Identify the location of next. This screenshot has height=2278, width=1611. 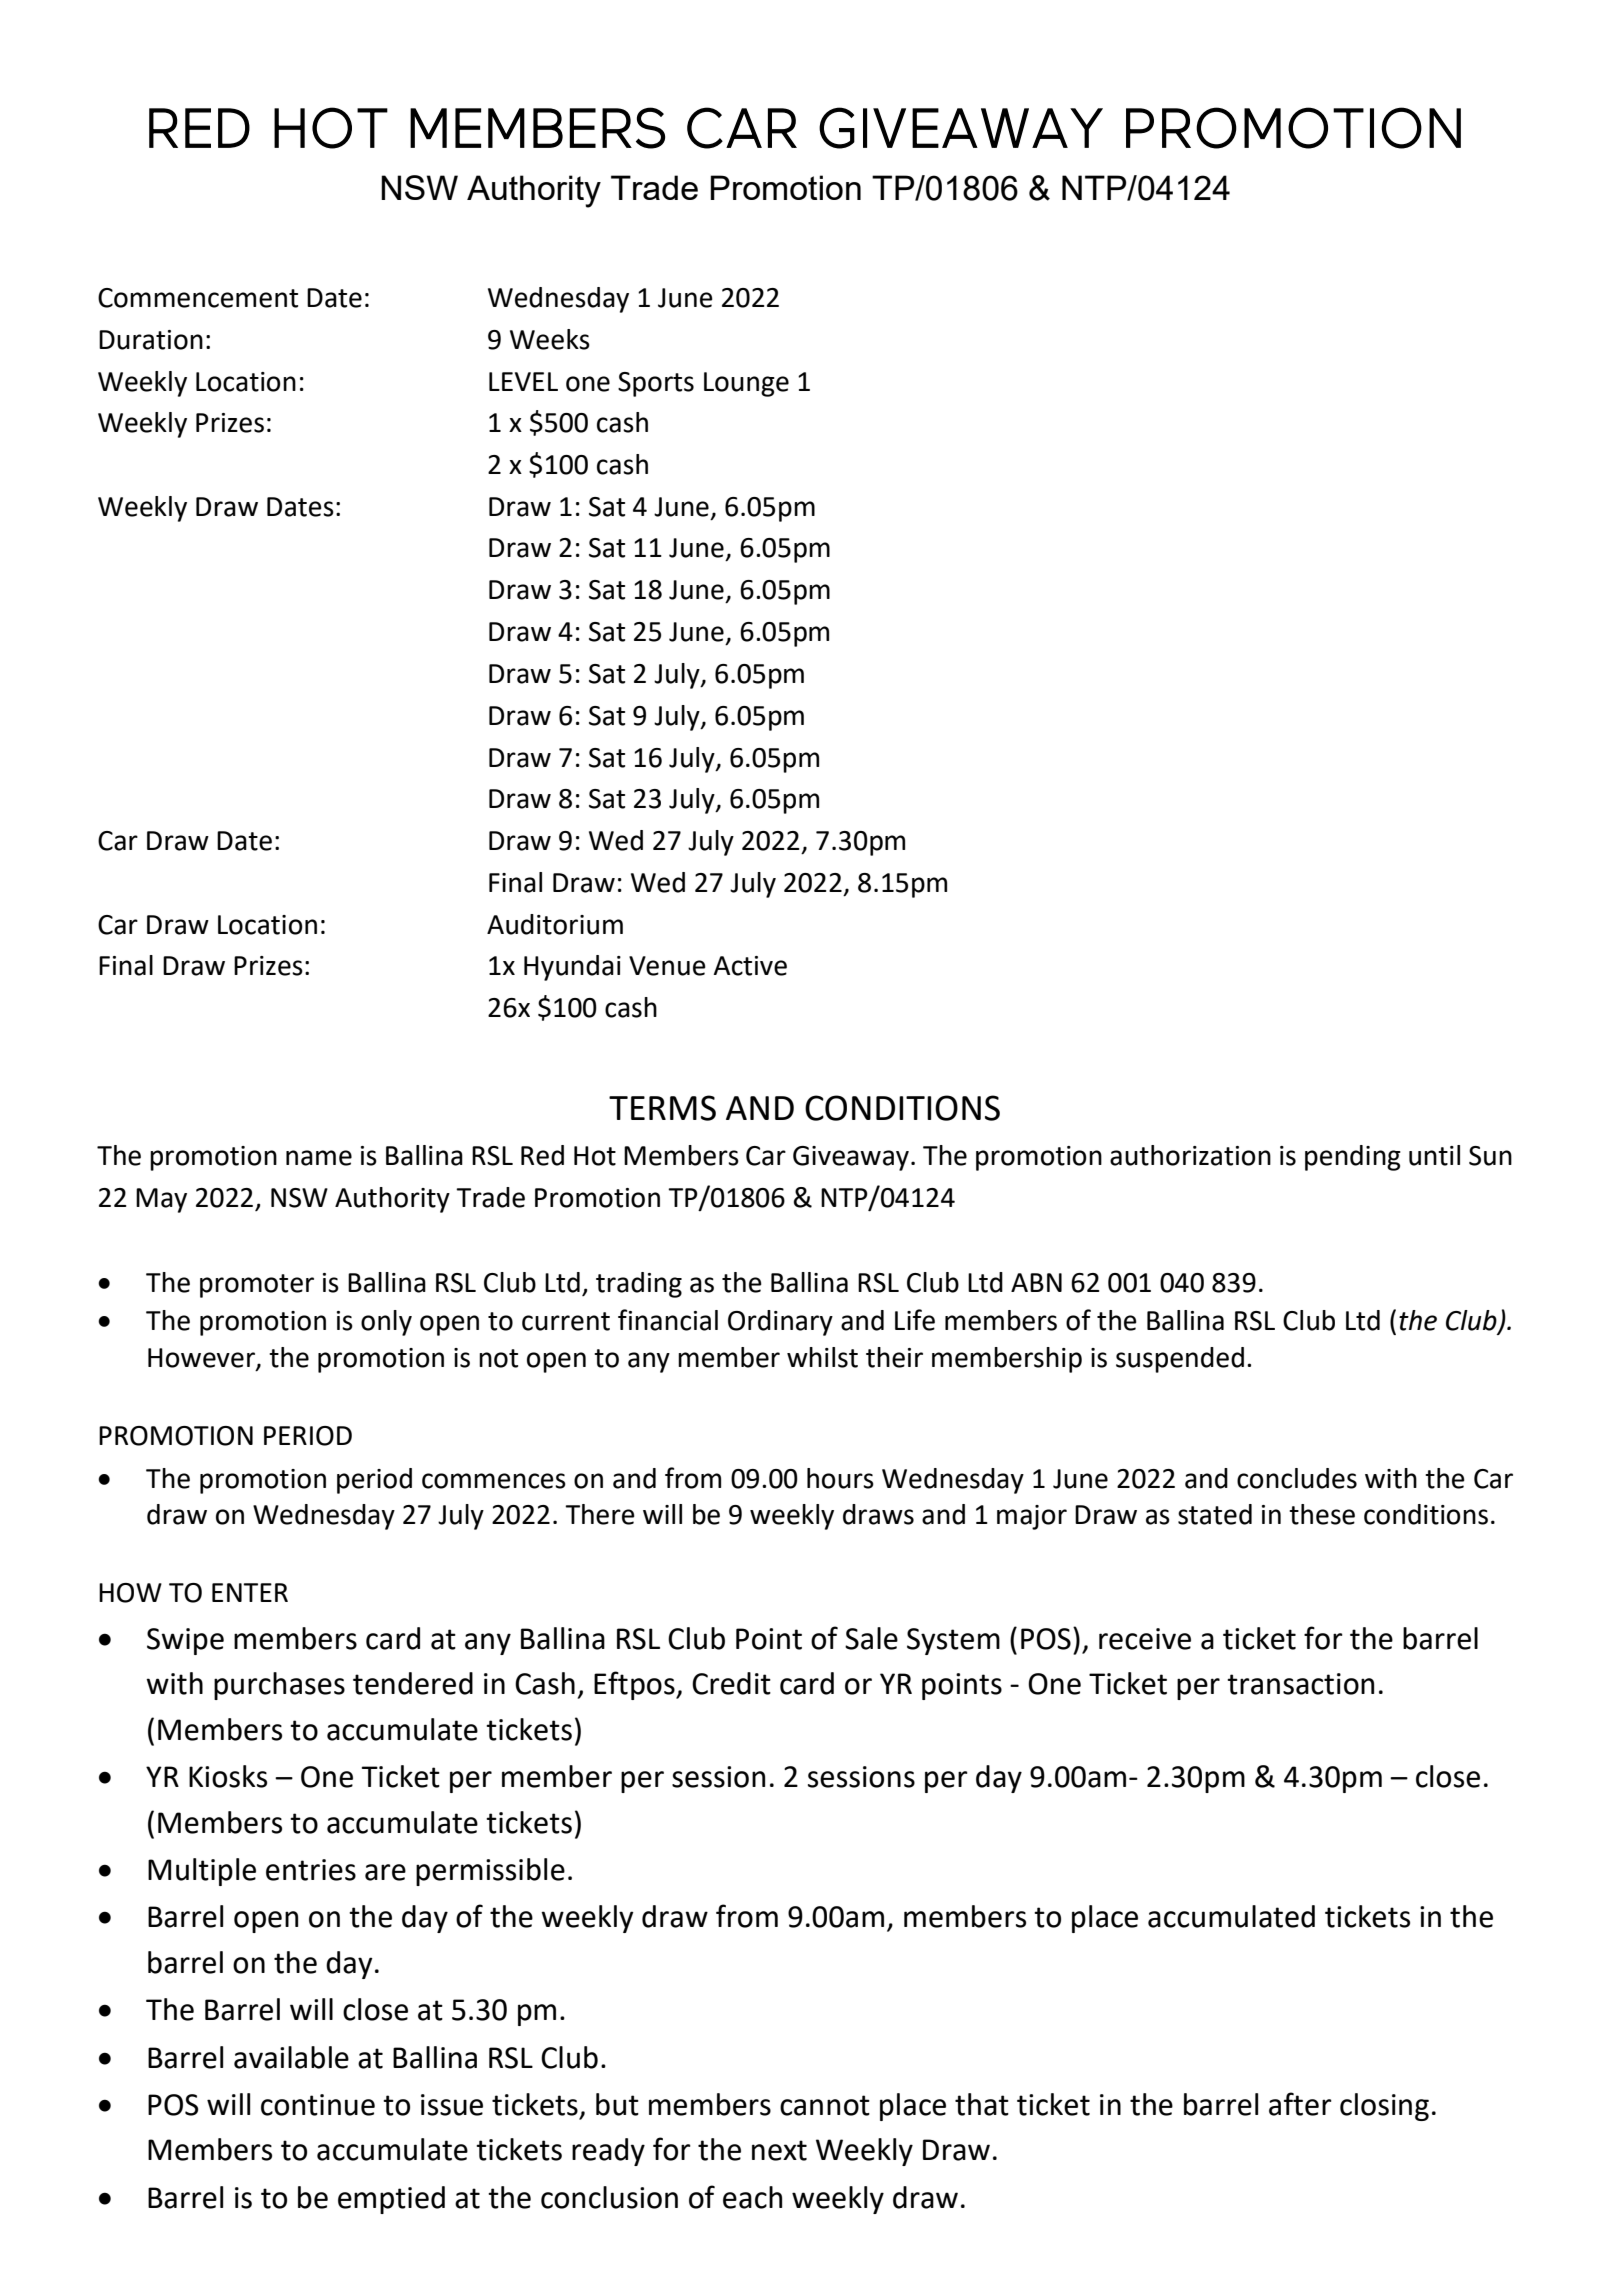
(779, 2150).
